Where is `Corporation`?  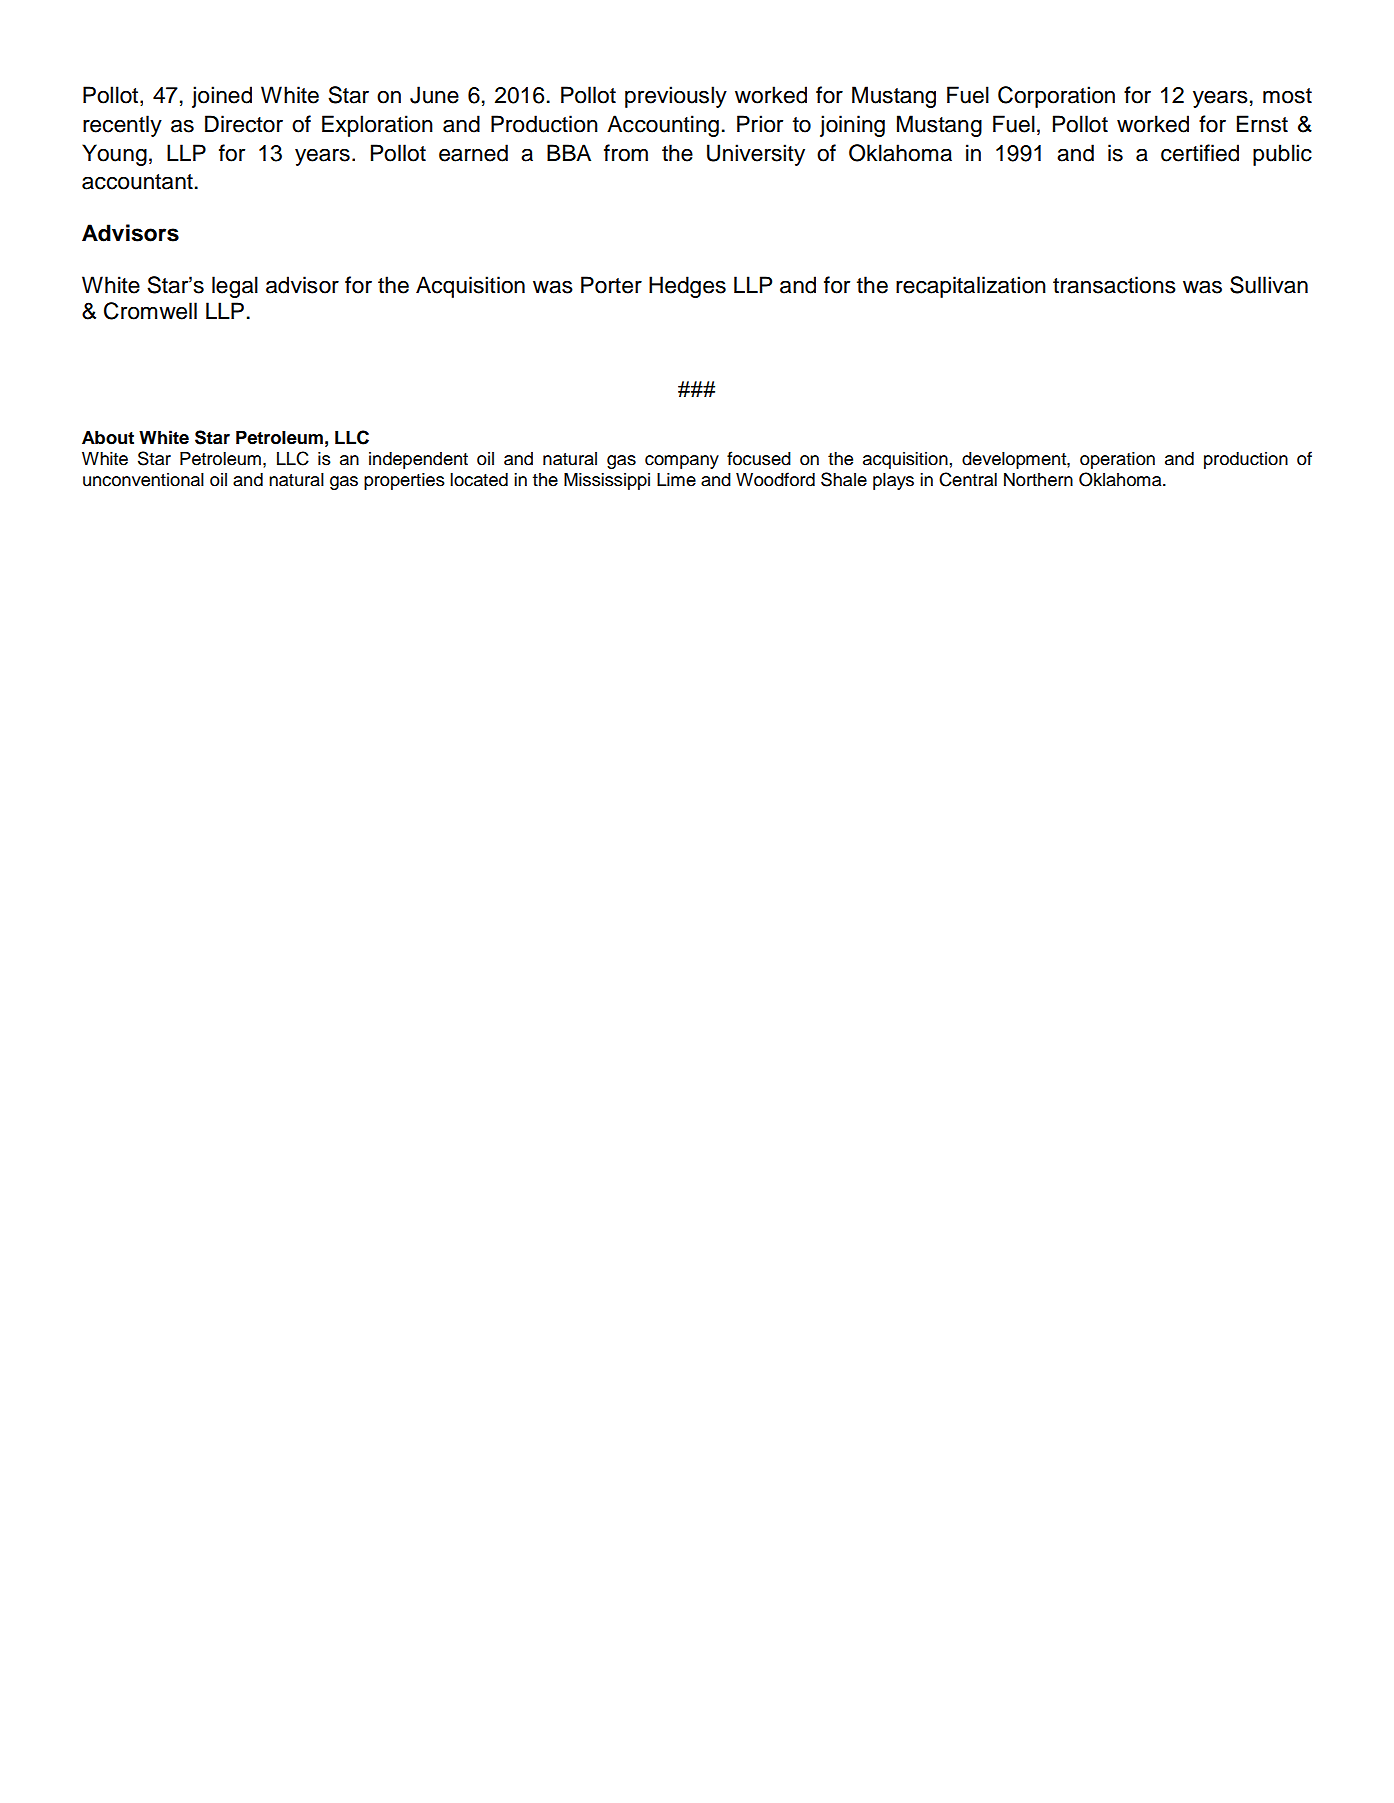 Corporation is located at coordinates (1056, 97).
